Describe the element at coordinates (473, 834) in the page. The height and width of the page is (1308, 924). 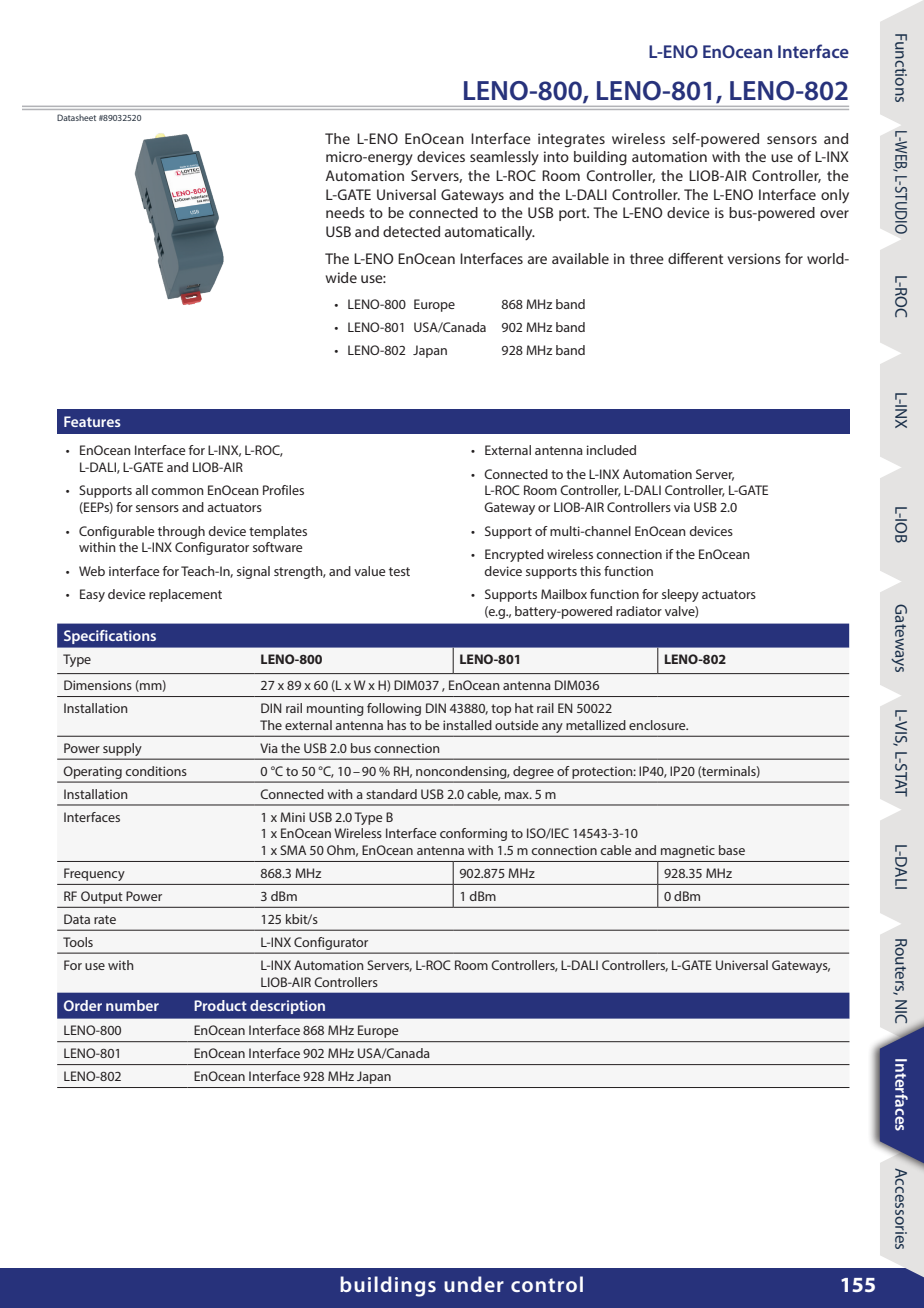
I see `conforming` at that location.
